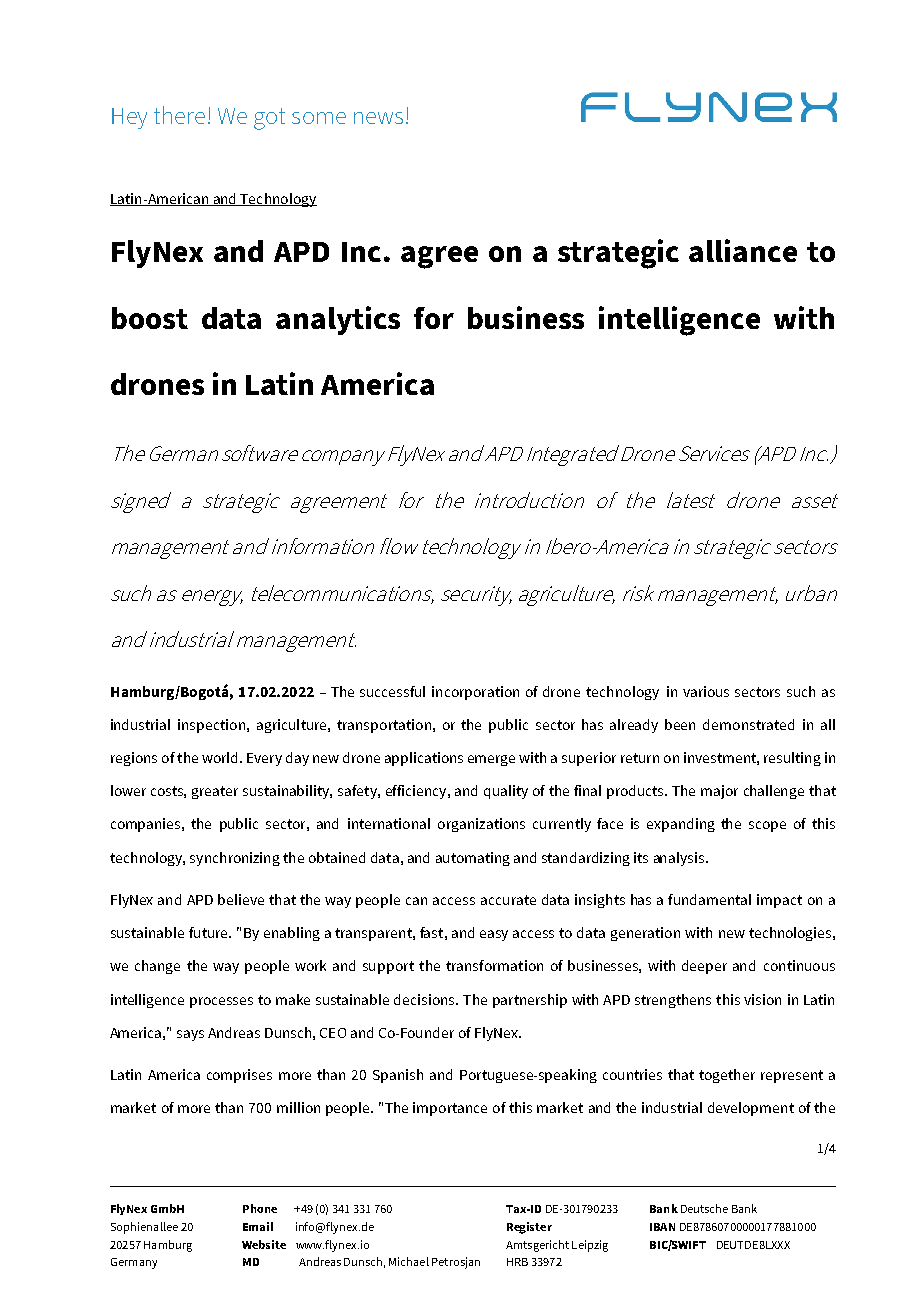  What do you see at coordinates (179, 115) in the screenshot?
I see `there` at bounding box center [179, 115].
